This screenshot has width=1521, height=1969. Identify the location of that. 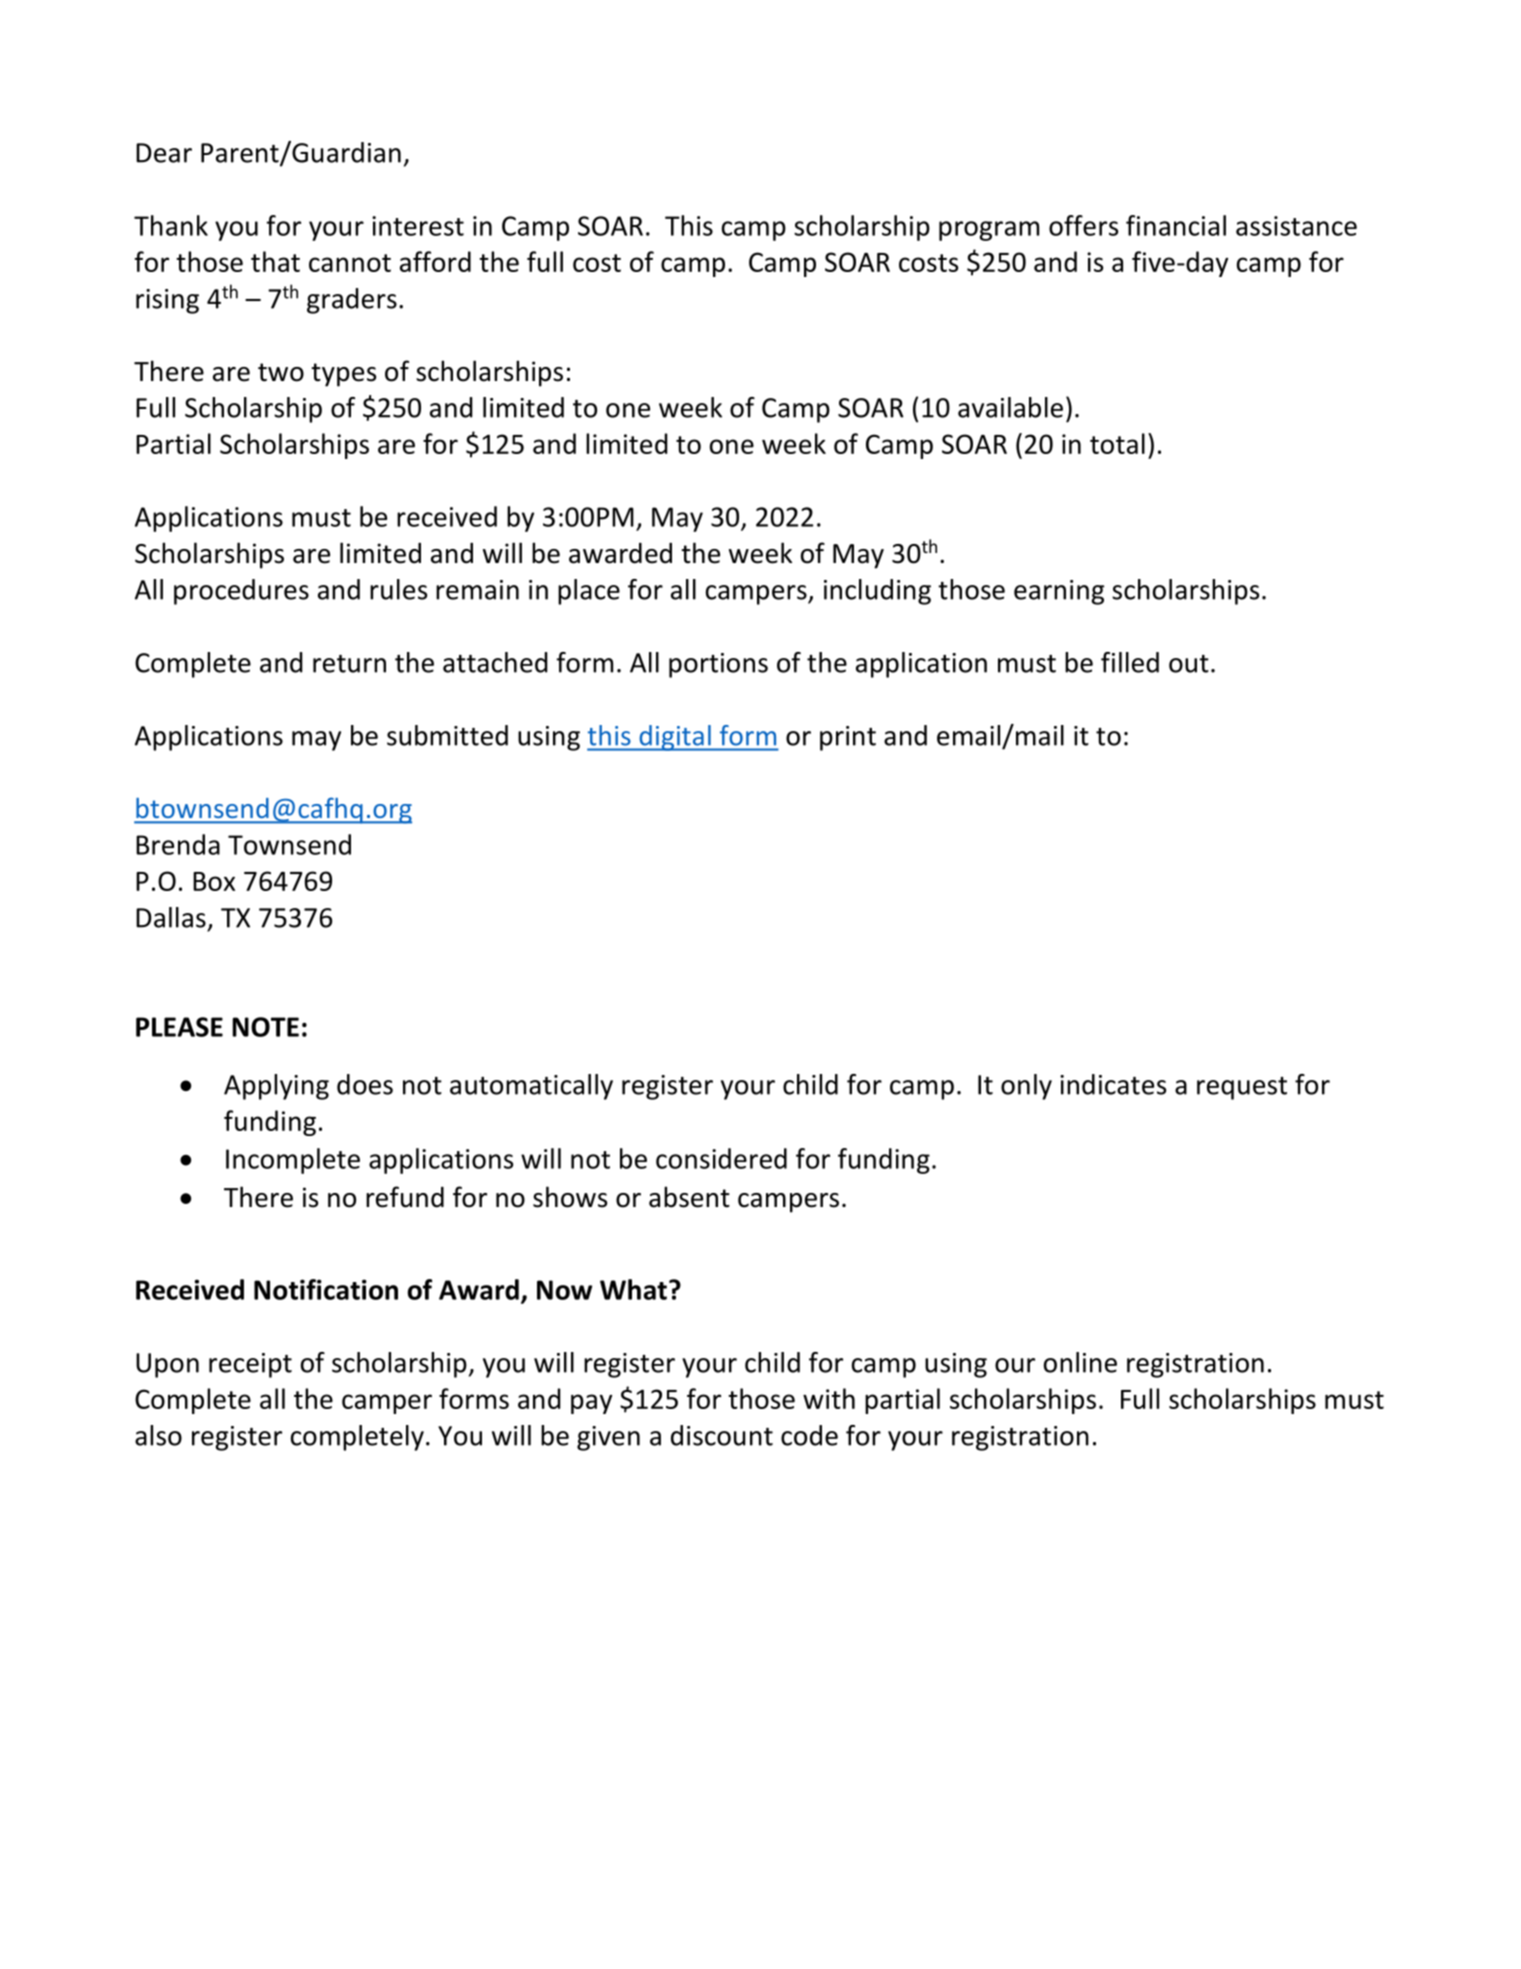
(275, 261).
